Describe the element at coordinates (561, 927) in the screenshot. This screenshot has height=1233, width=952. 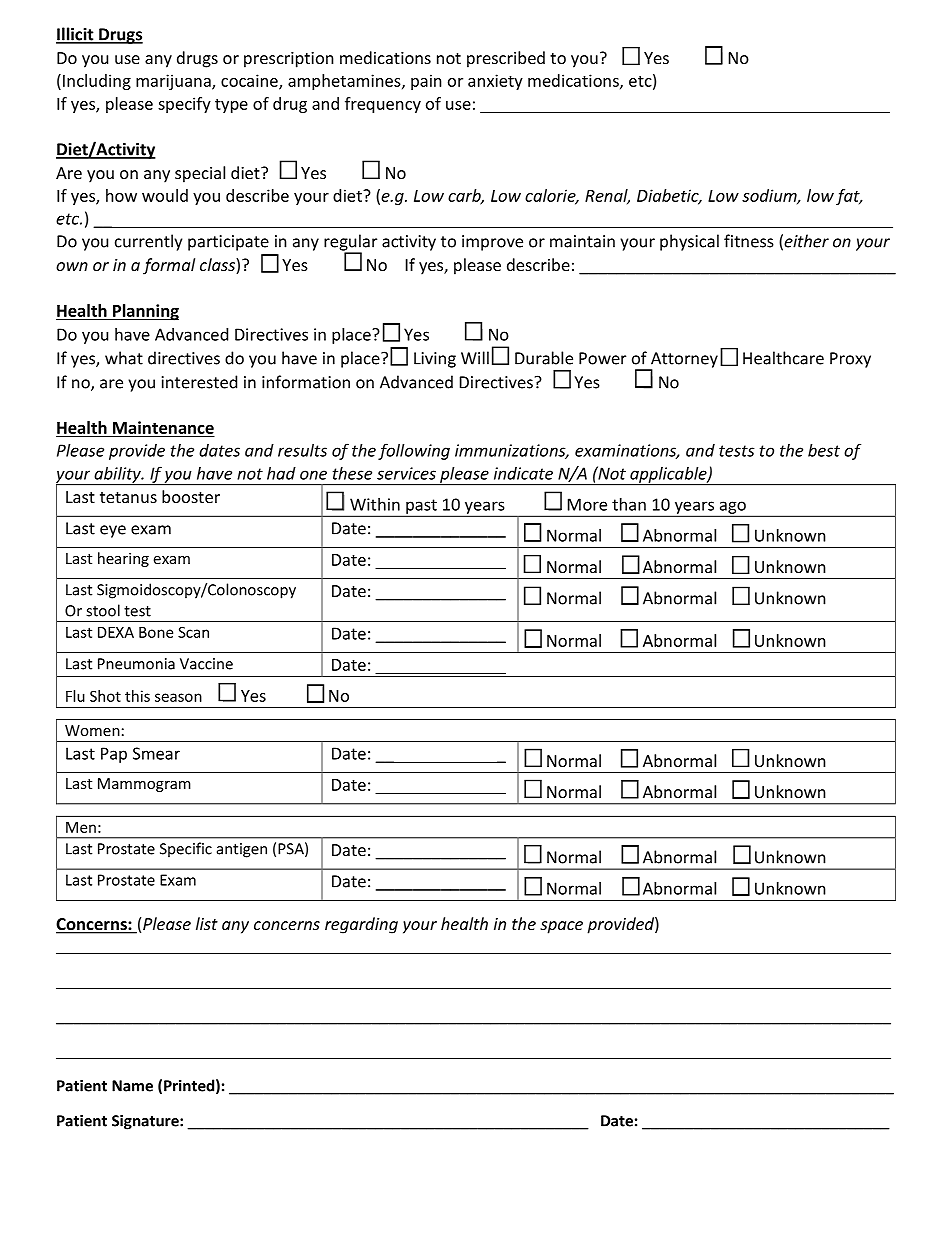
I see `space` at that location.
